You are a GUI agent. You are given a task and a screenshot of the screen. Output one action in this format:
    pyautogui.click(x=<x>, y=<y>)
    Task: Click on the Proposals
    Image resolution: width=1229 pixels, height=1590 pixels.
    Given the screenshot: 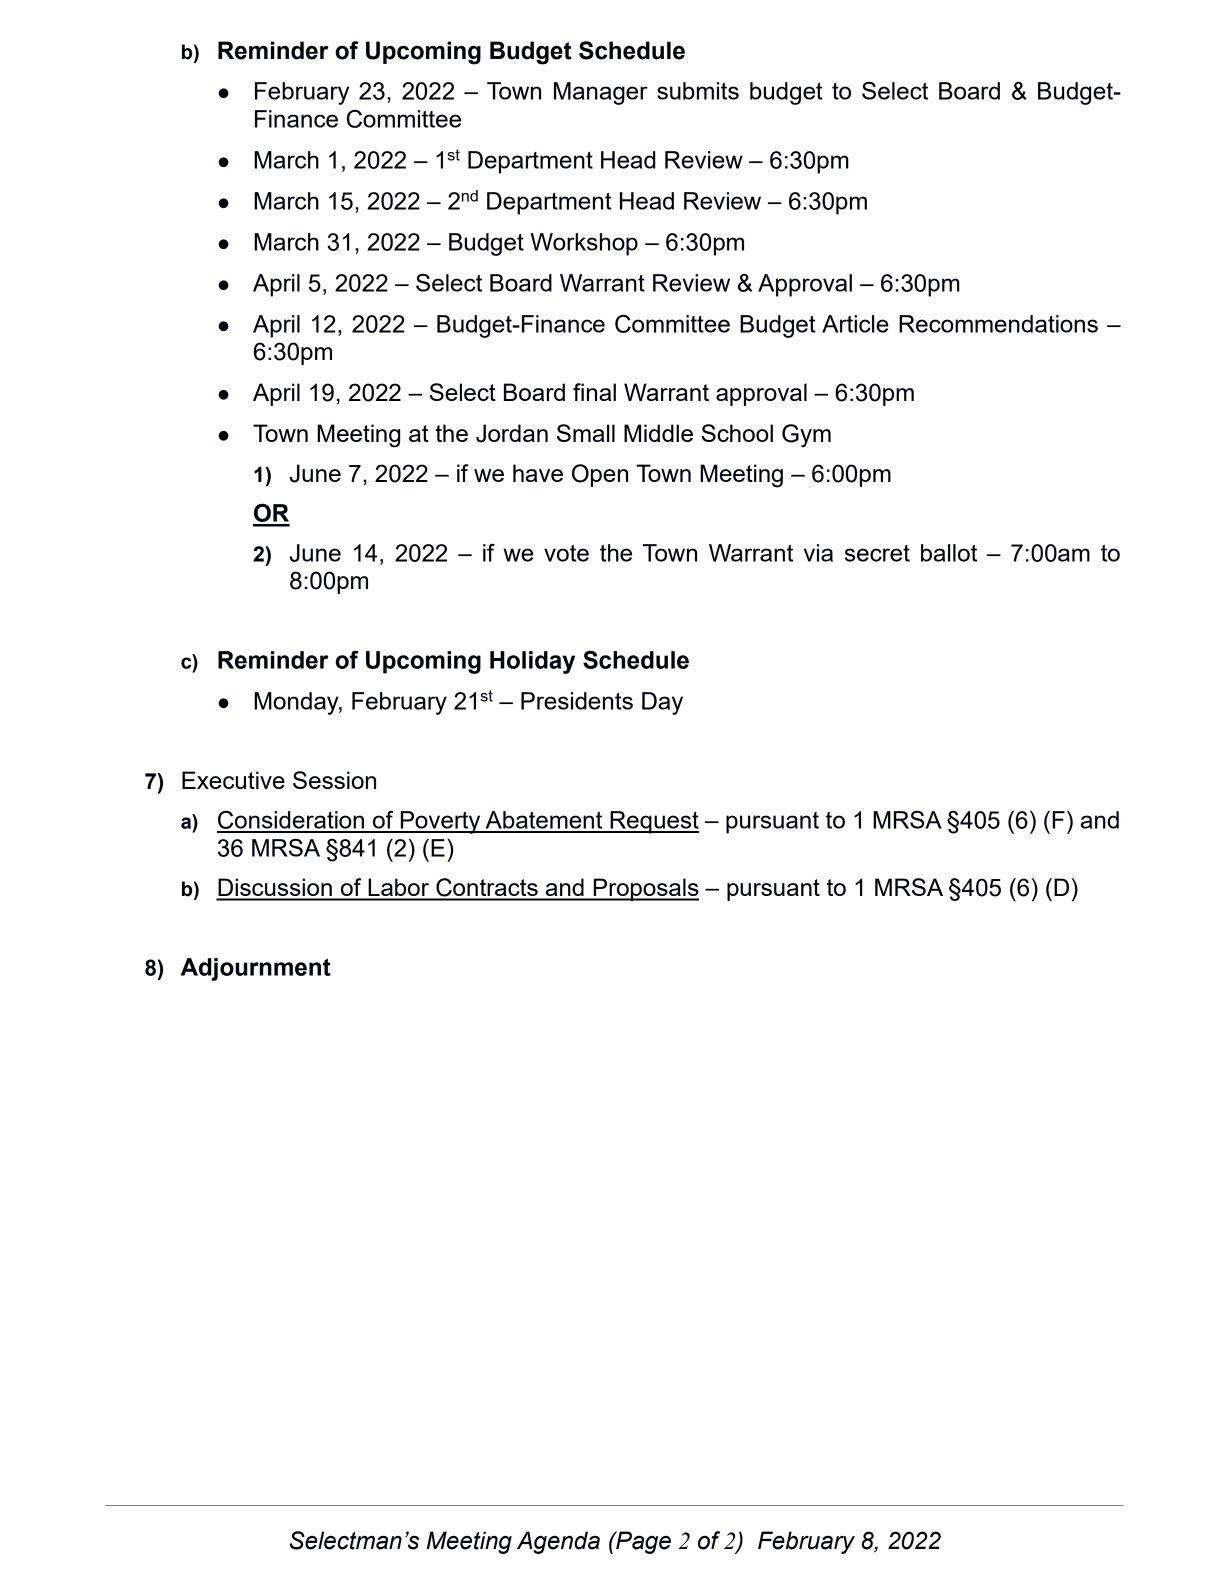 What is the action you would take?
    pyautogui.click(x=645, y=889)
